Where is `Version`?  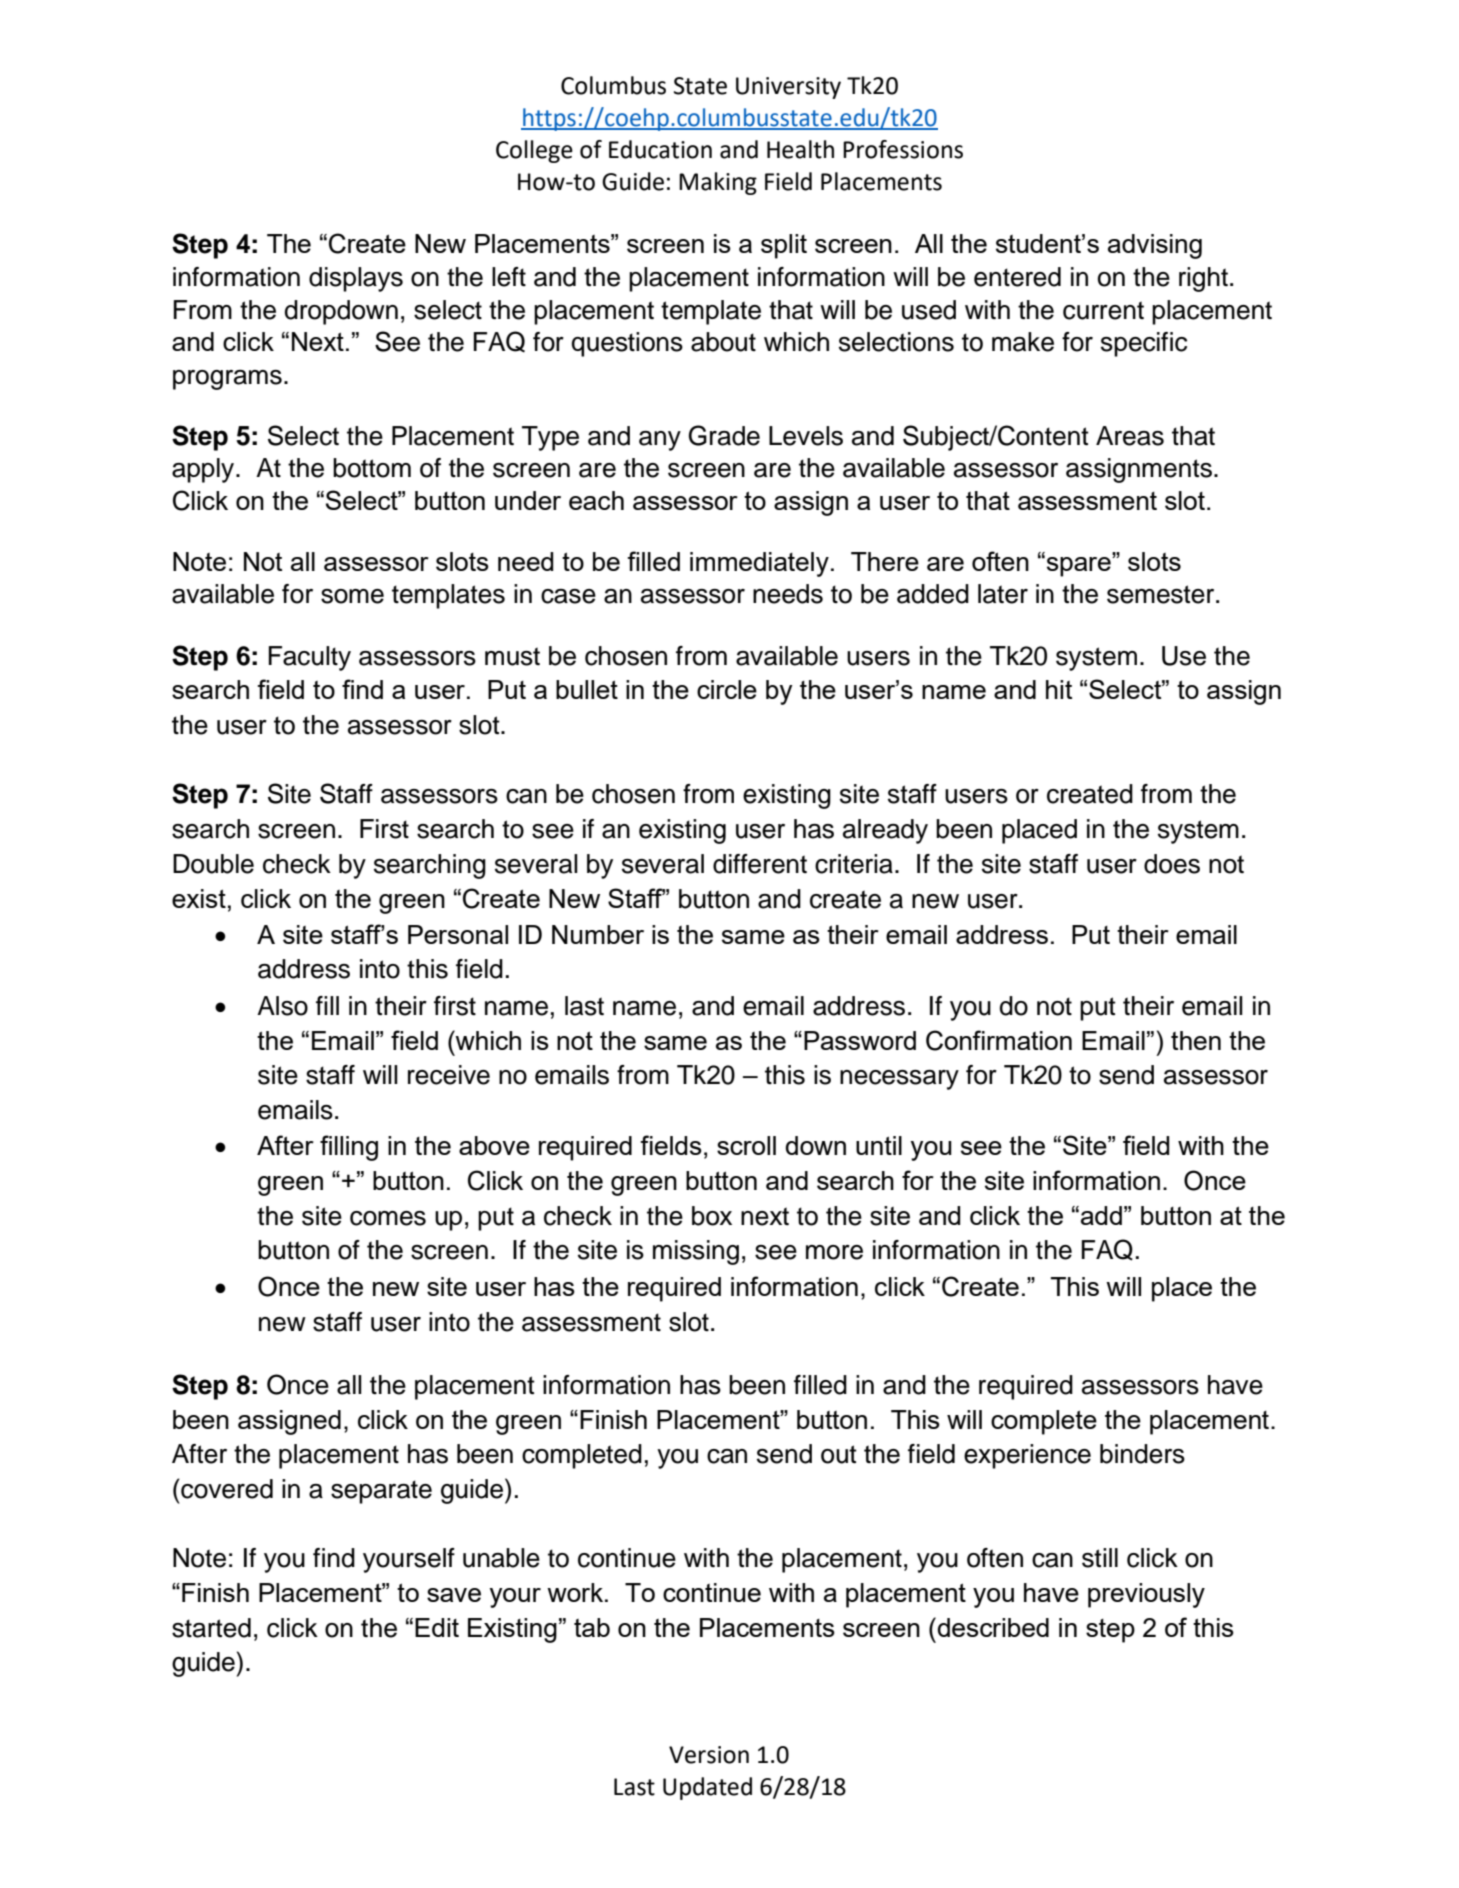 Version is located at coordinates (709, 1755).
